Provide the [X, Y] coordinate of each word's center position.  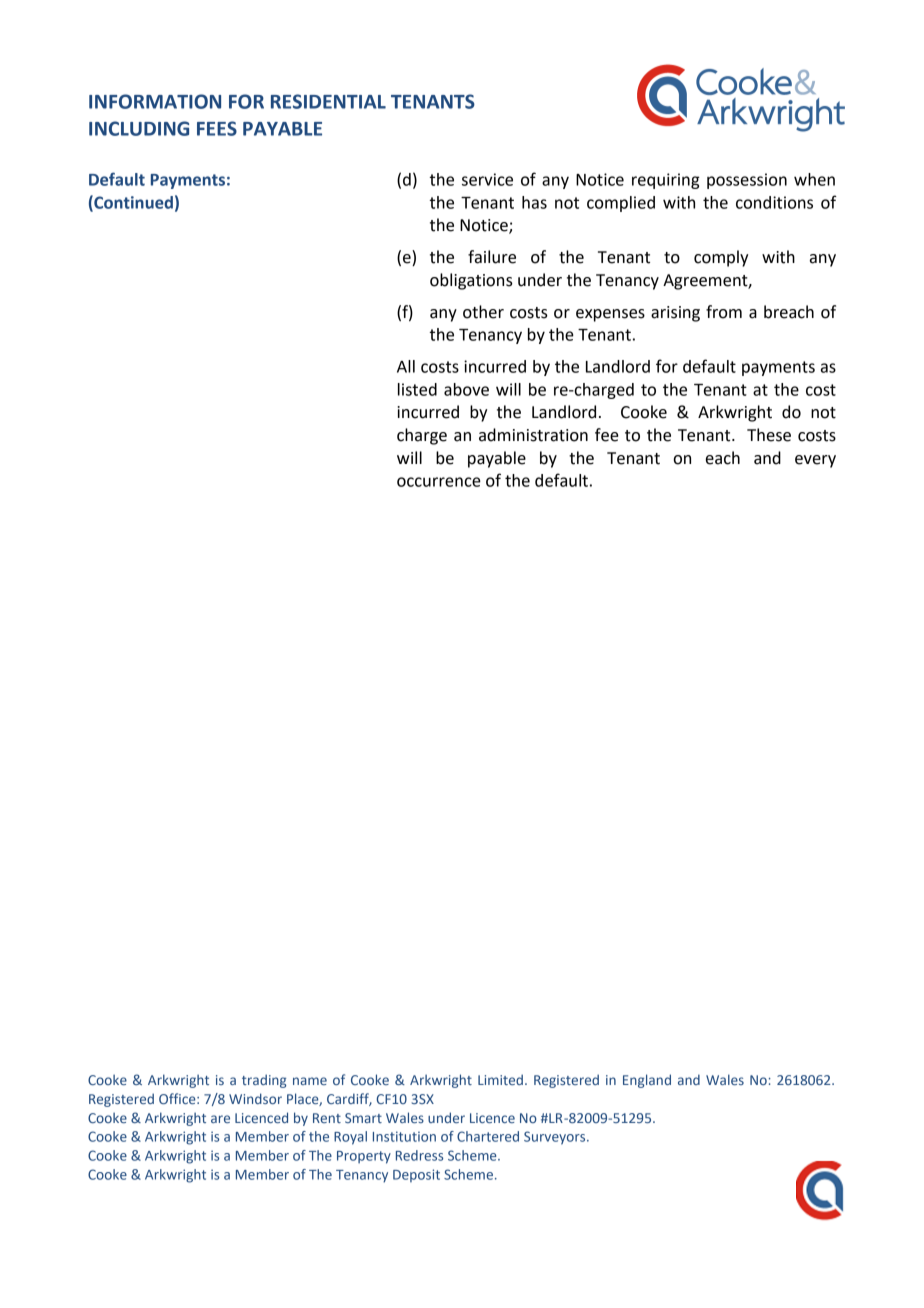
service [487, 179]
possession [747, 181]
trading [264, 1081]
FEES [217, 128]
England [647, 1081]
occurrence [439, 482]
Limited [500, 1079]
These [769, 435]
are [220, 1119]
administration [533, 435]
